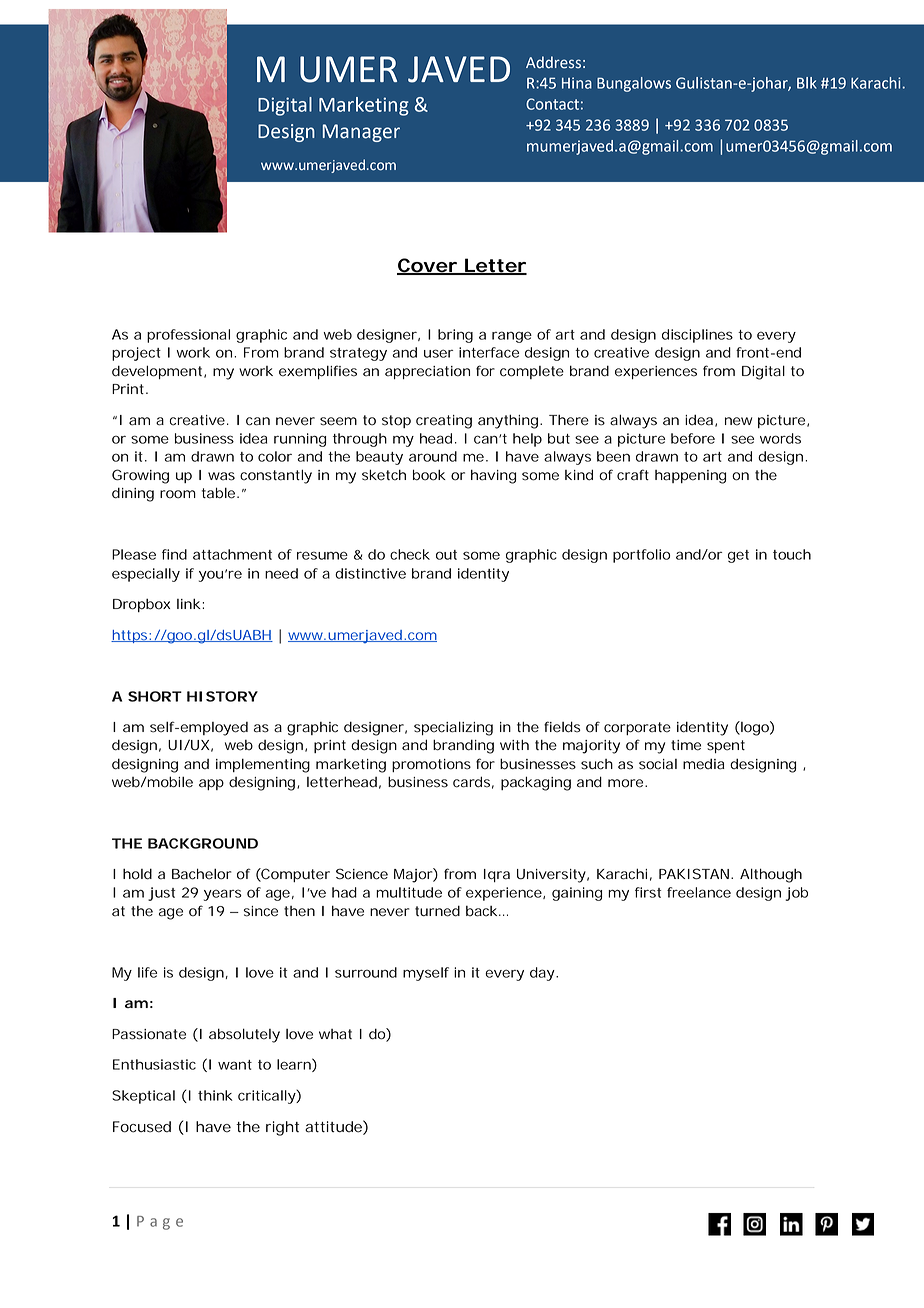  Describe the element at coordinates (232, 554) in the document. I see `attachment` at that location.
